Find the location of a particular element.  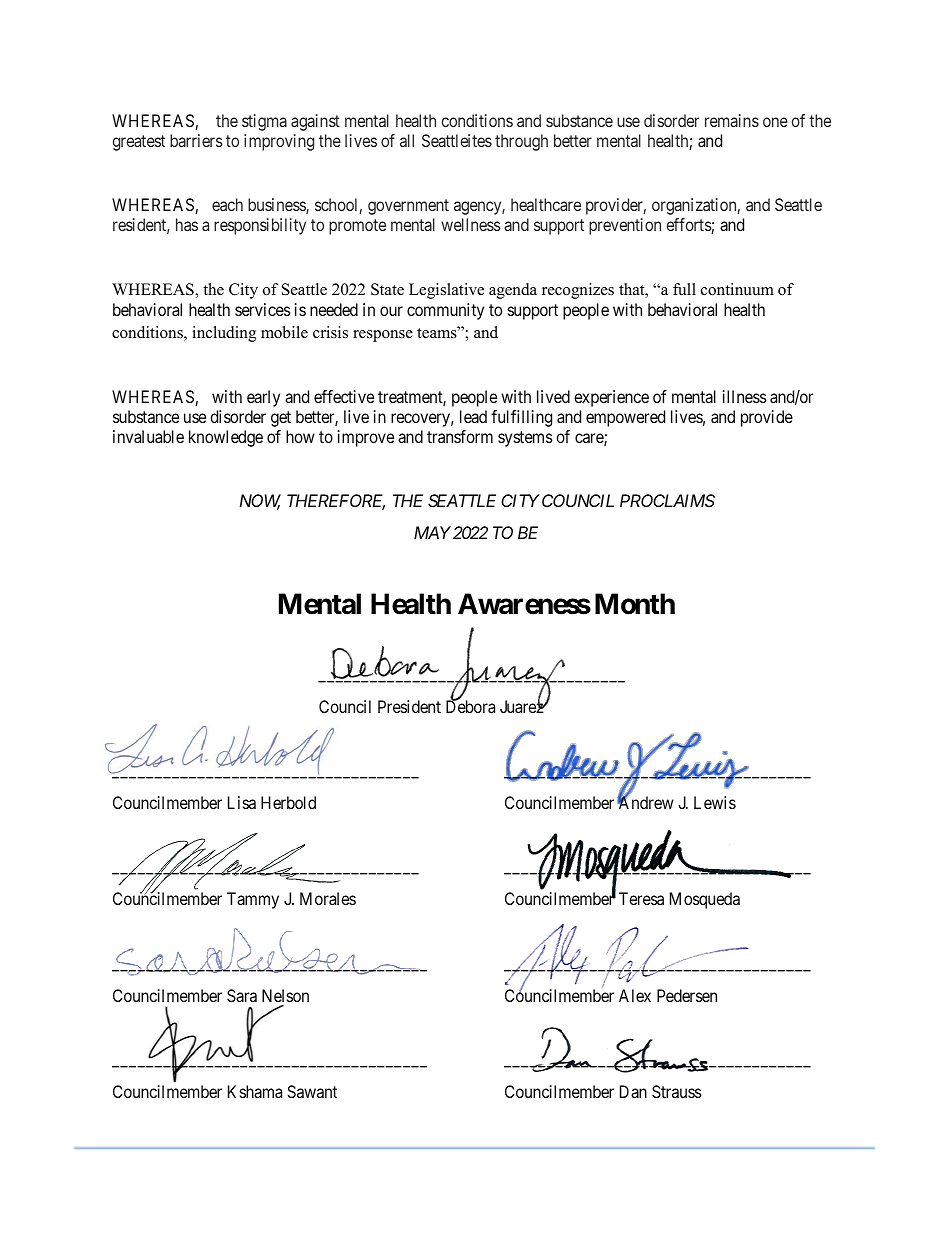

Lisa is located at coordinates (242, 802).
